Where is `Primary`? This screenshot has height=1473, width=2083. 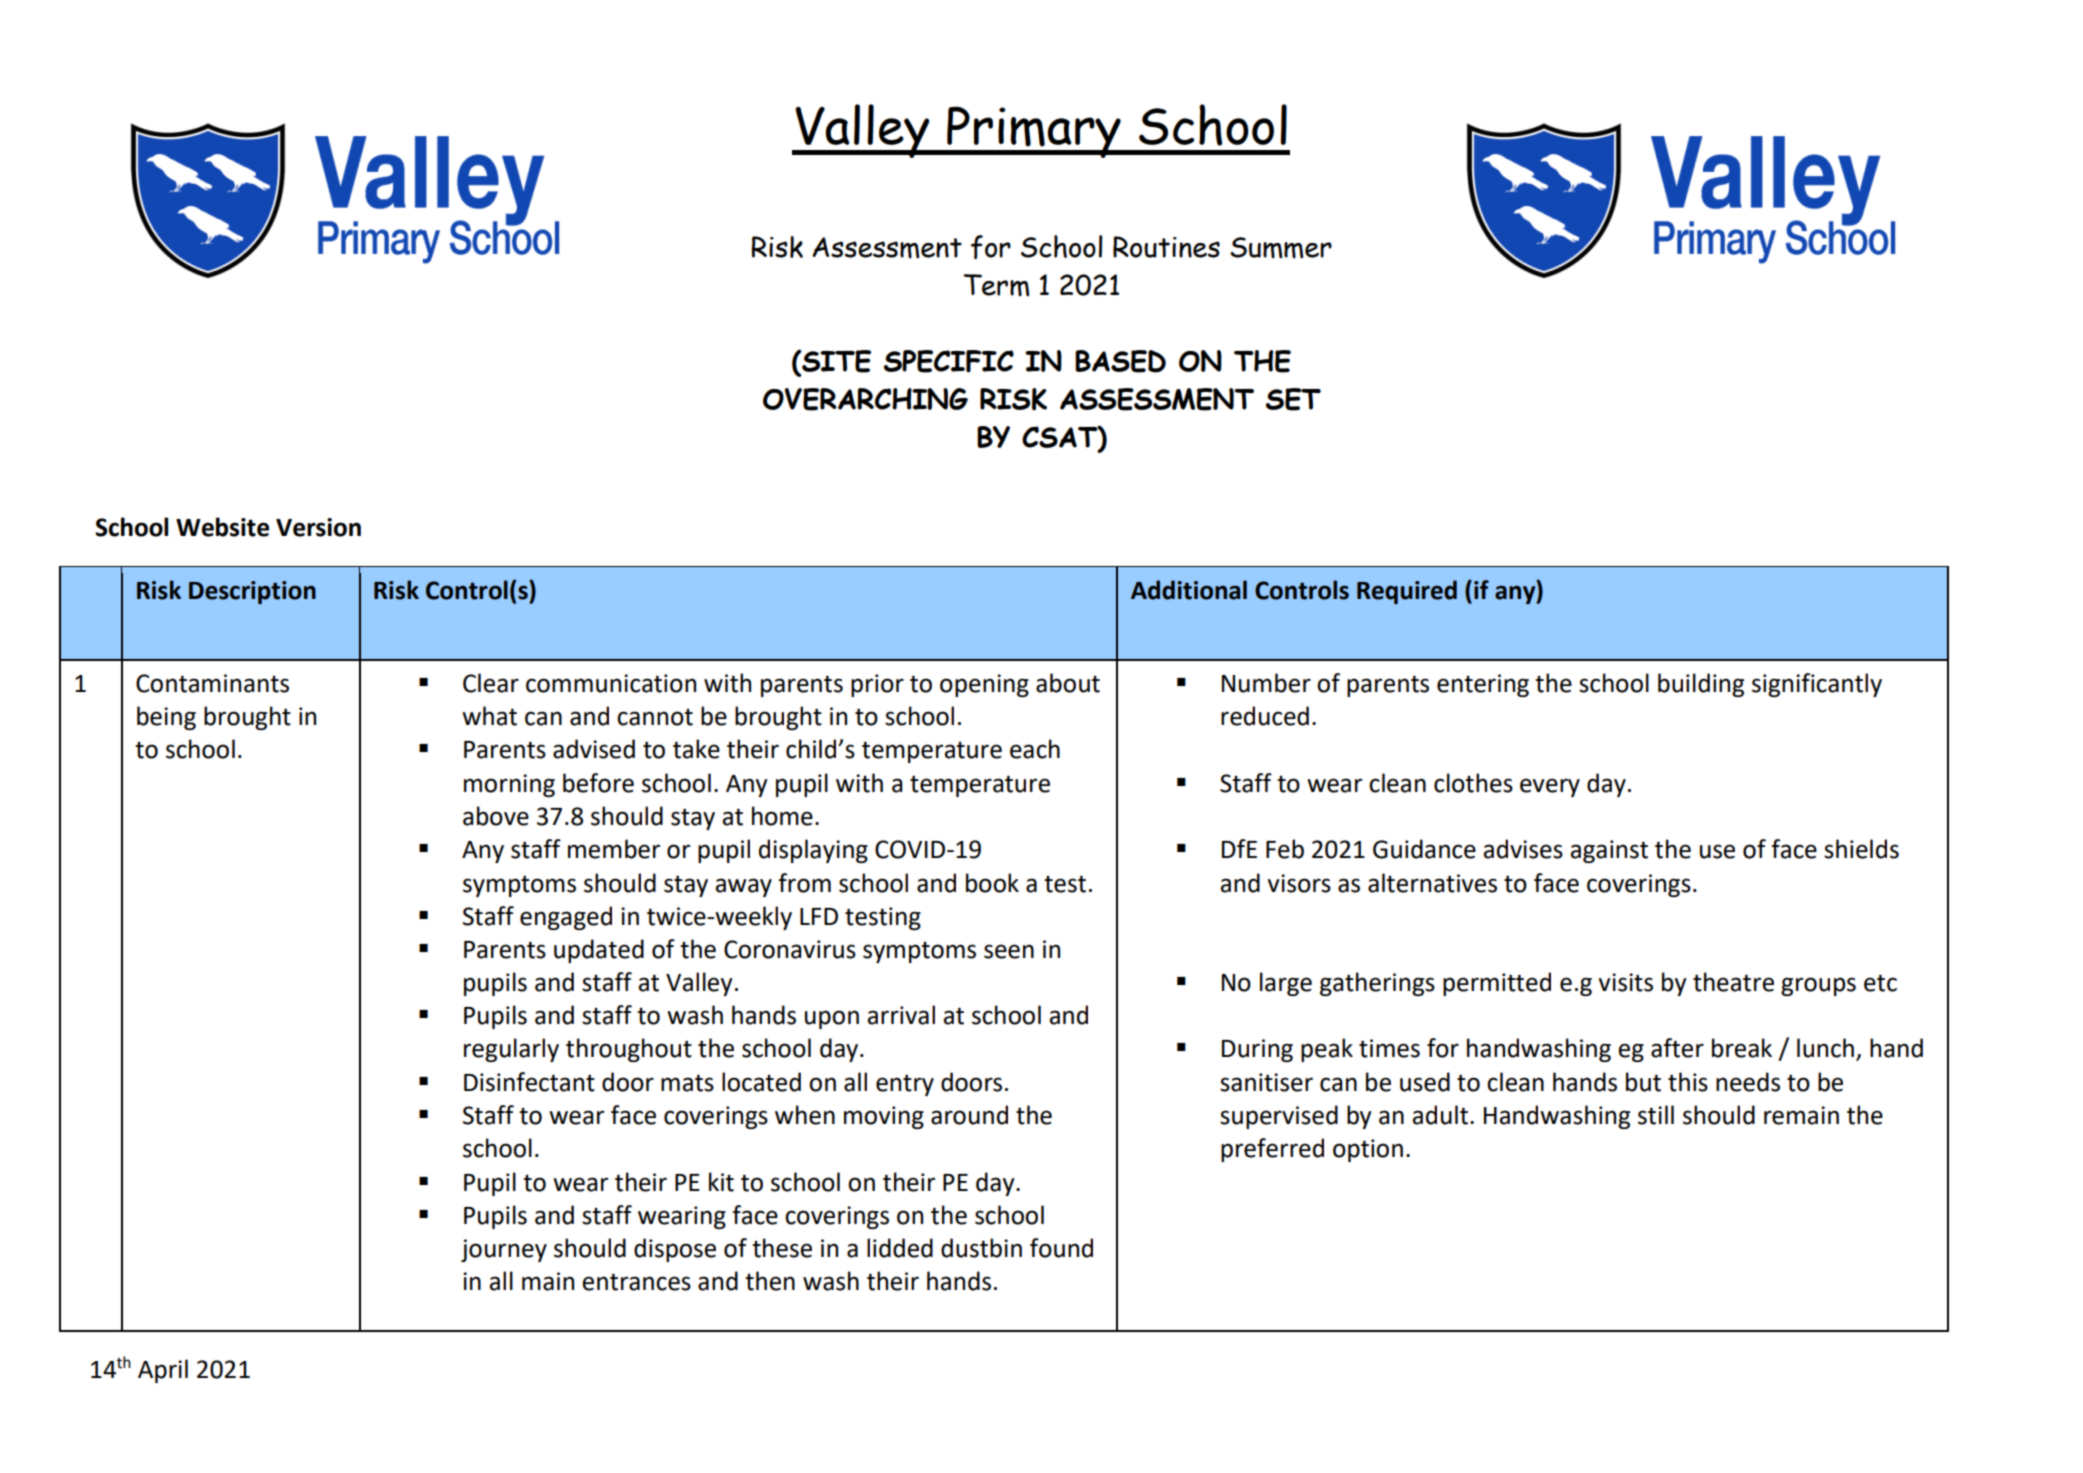 Primary is located at coordinates (1034, 132).
